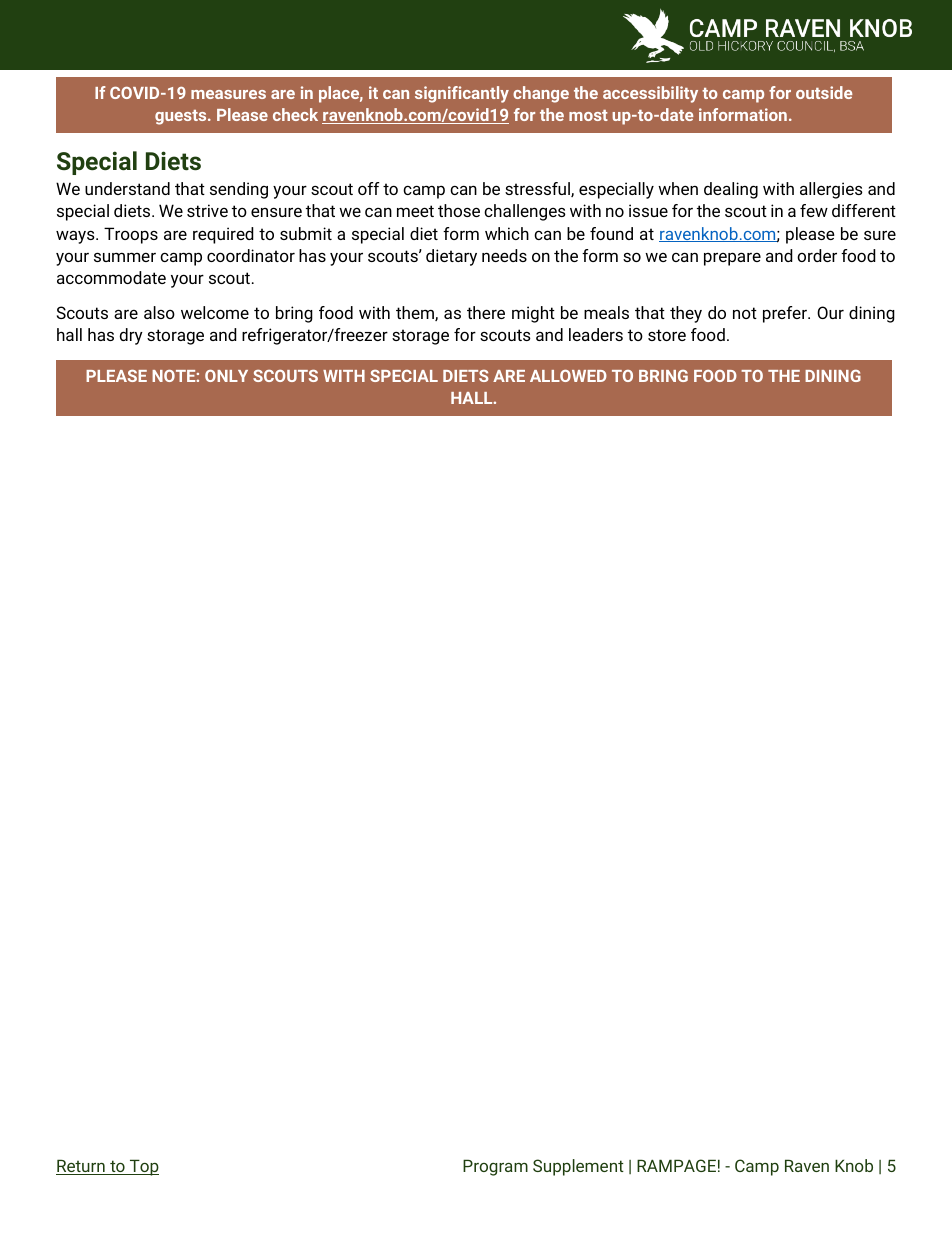 The width and height of the document is (952, 1233). I want to click on store, so click(667, 335).
